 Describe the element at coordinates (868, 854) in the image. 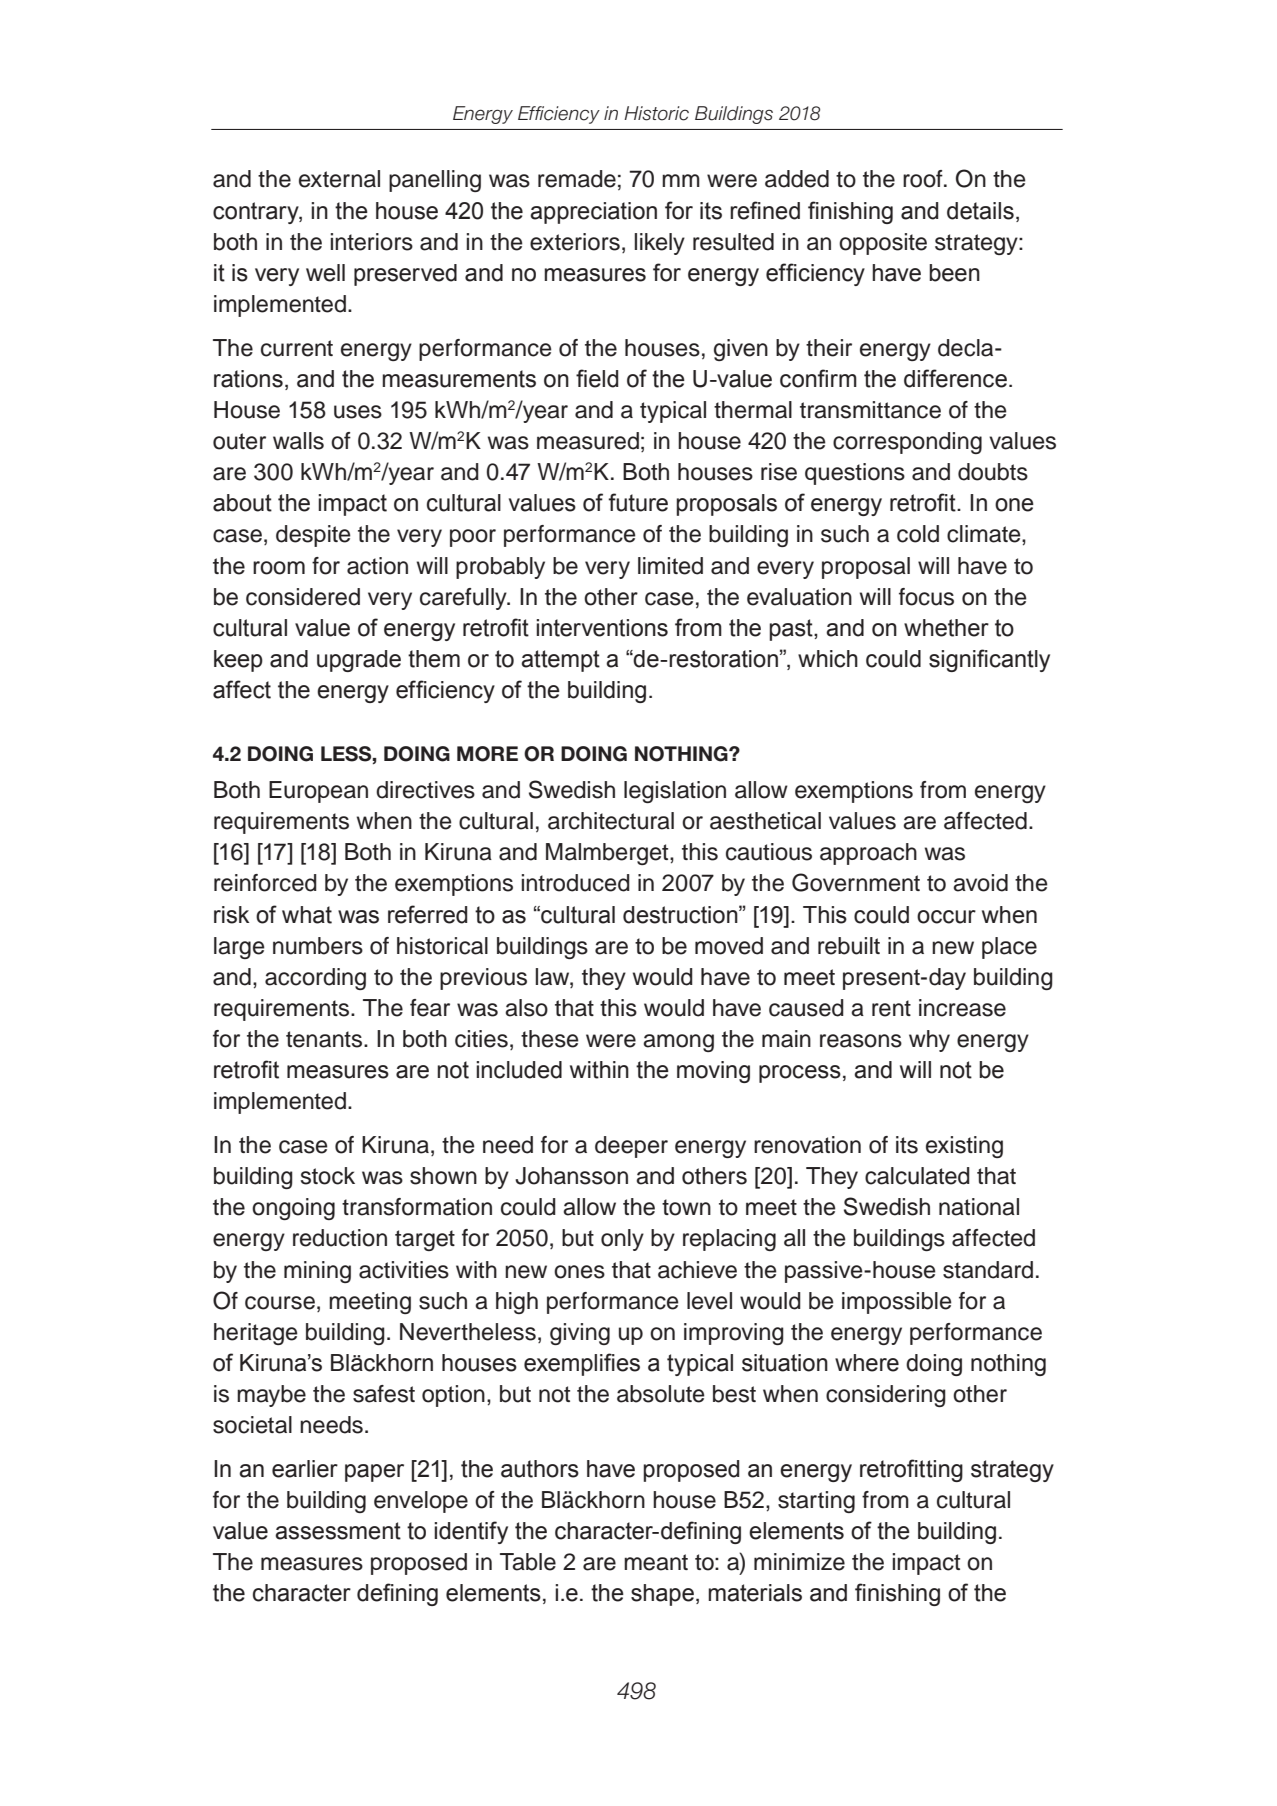

I see `approach` at that location.
